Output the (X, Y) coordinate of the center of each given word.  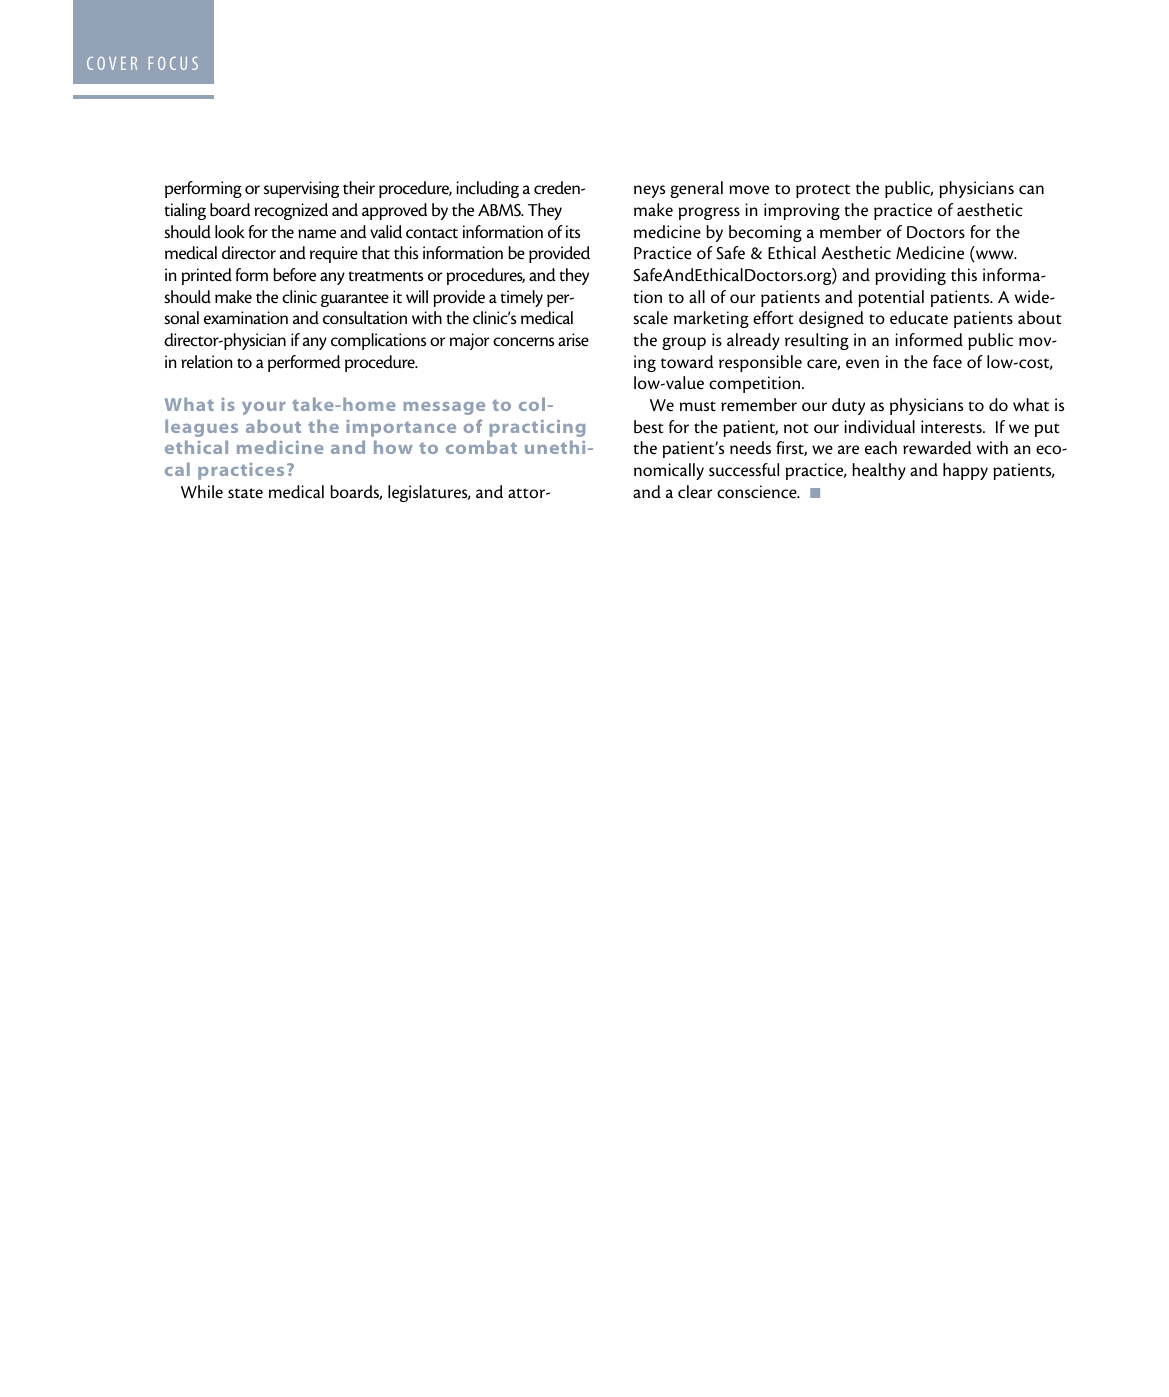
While (202, 492)
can (1031, 189)
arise (573, 340)
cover (112, 63)
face (947, 362)
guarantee (355, 300)
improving (802, 211)
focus (173, 63)
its (573, 232)
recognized (291, 211)
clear (695, 492)
